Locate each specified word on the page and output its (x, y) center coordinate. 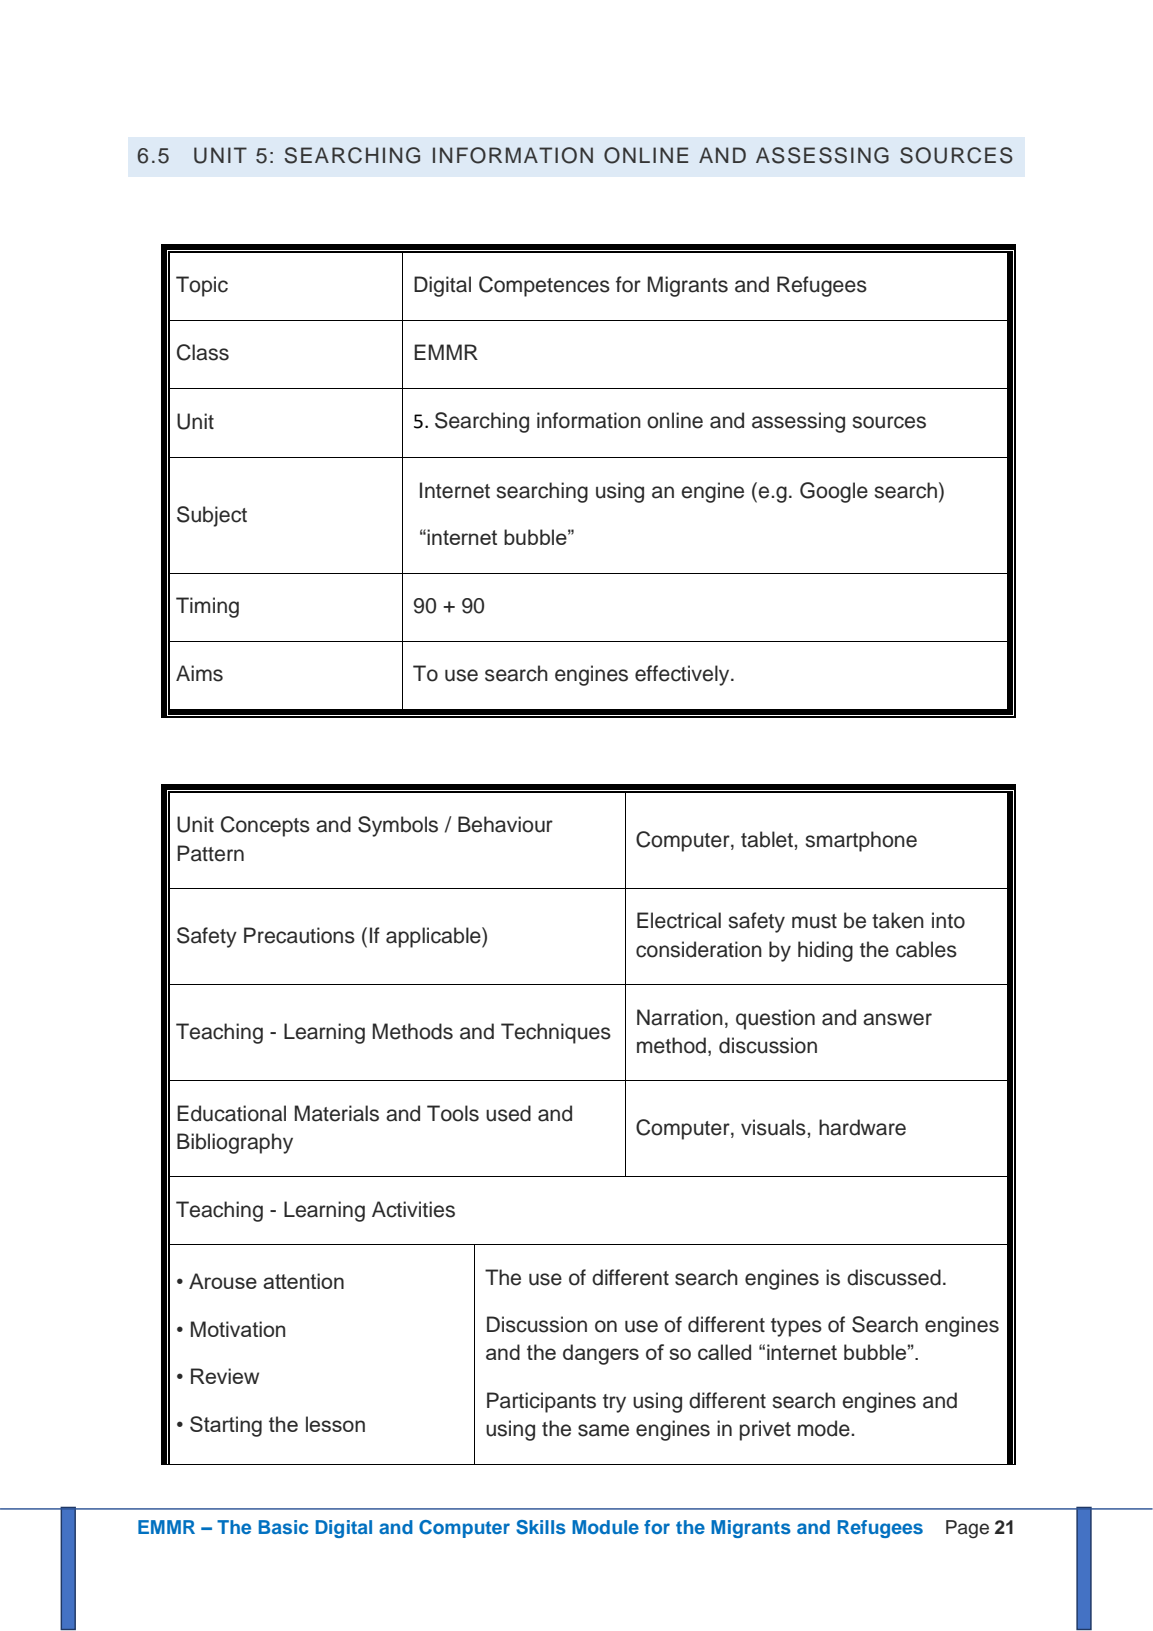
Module (605, 1527)
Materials (337, 1113)
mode (825, 1428)
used (508, 1113)
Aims (199, 673)
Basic (283, 1527)
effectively (683, 675)
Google (834, 492)
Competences (544, 286)
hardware (862, 1127)
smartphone (861, 841)
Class (203, 352)
